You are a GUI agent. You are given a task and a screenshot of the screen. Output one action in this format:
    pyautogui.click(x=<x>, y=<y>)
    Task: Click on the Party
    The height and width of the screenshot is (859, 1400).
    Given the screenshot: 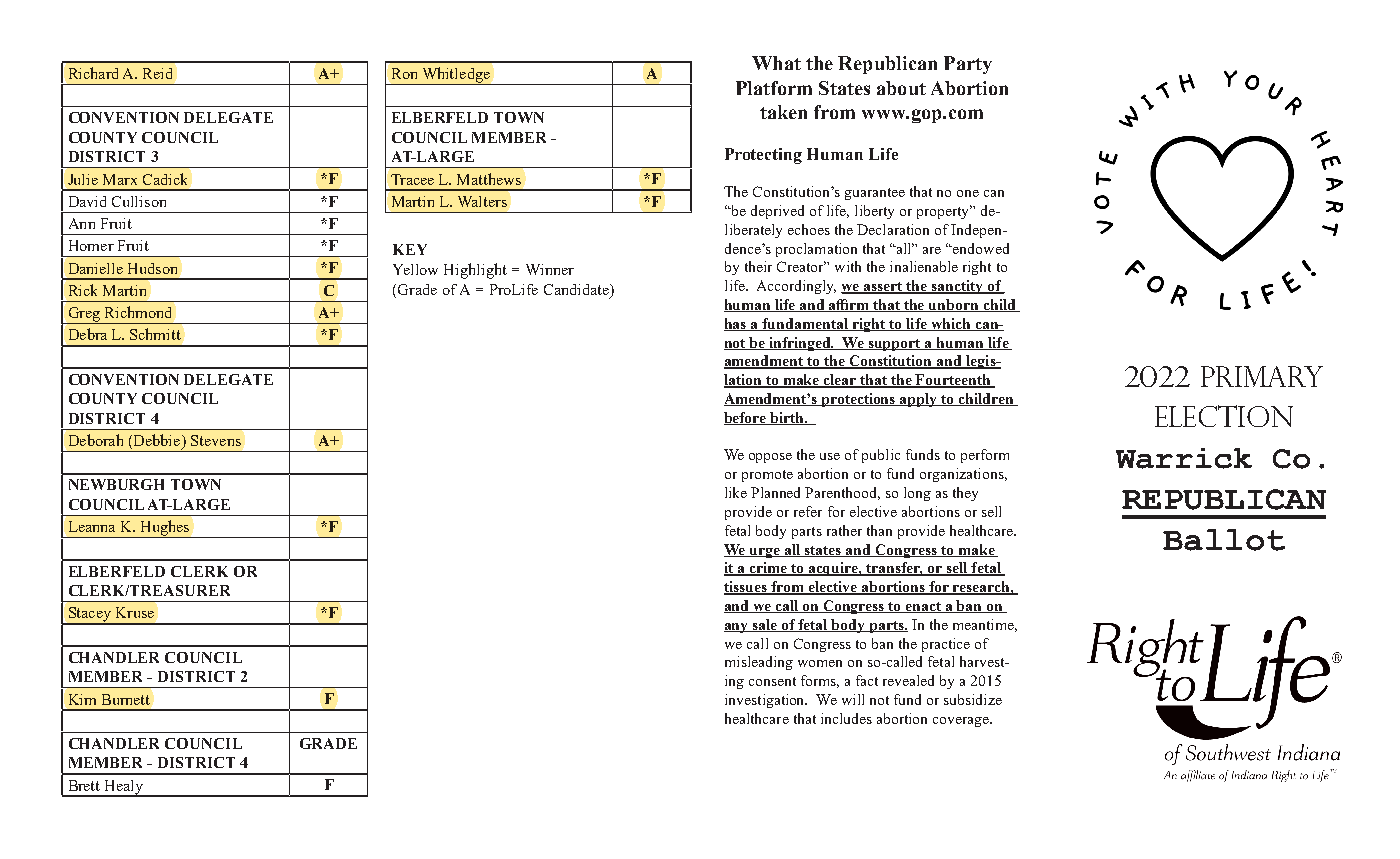 What is the action you would take?
    pyautogui.click(x=968, y=65)
